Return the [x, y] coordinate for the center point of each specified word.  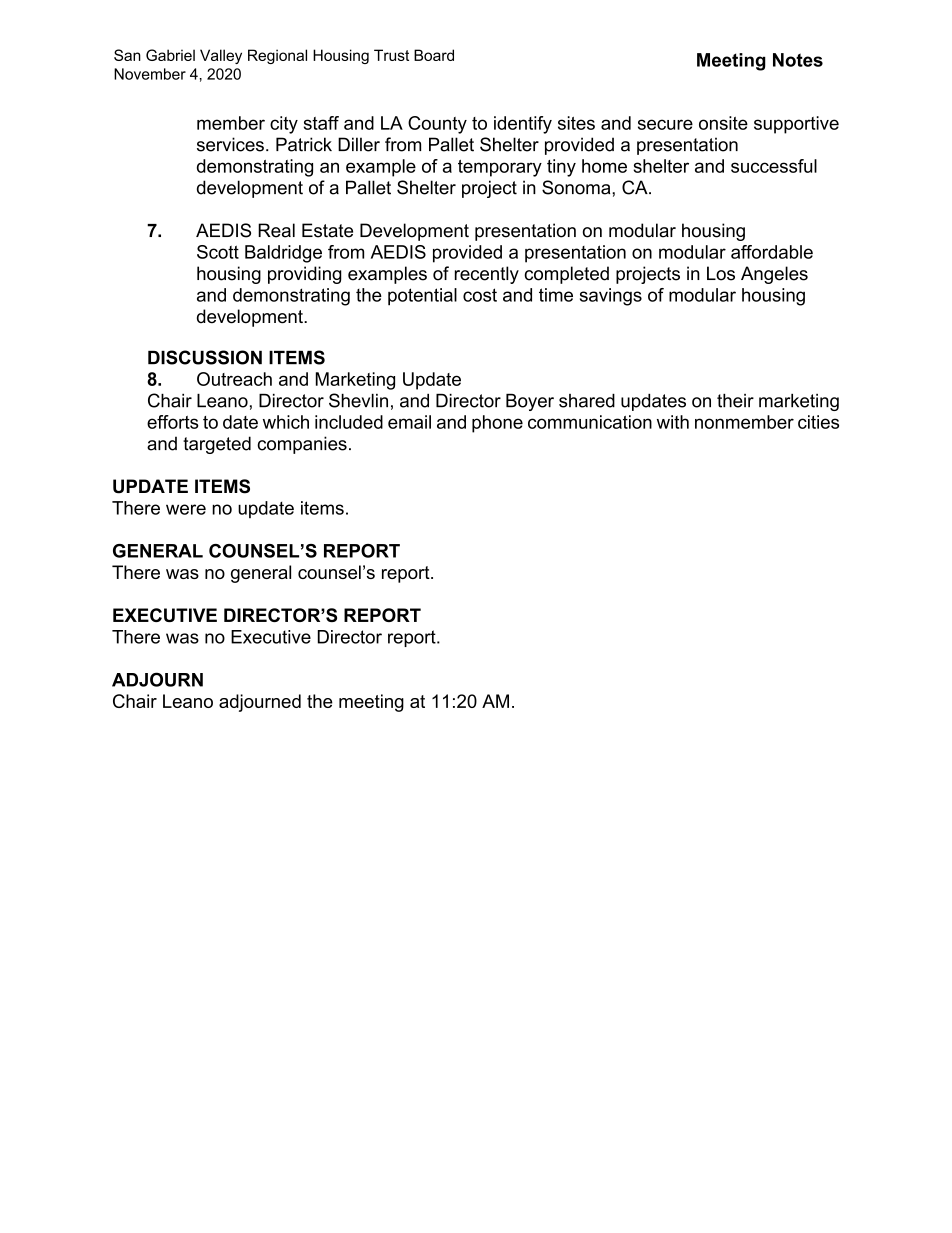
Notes [798, 60]
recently [487, 275]
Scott [218, 252]
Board [434, 55]
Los [721, 273]
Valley [221, 56]
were [186, 509]
